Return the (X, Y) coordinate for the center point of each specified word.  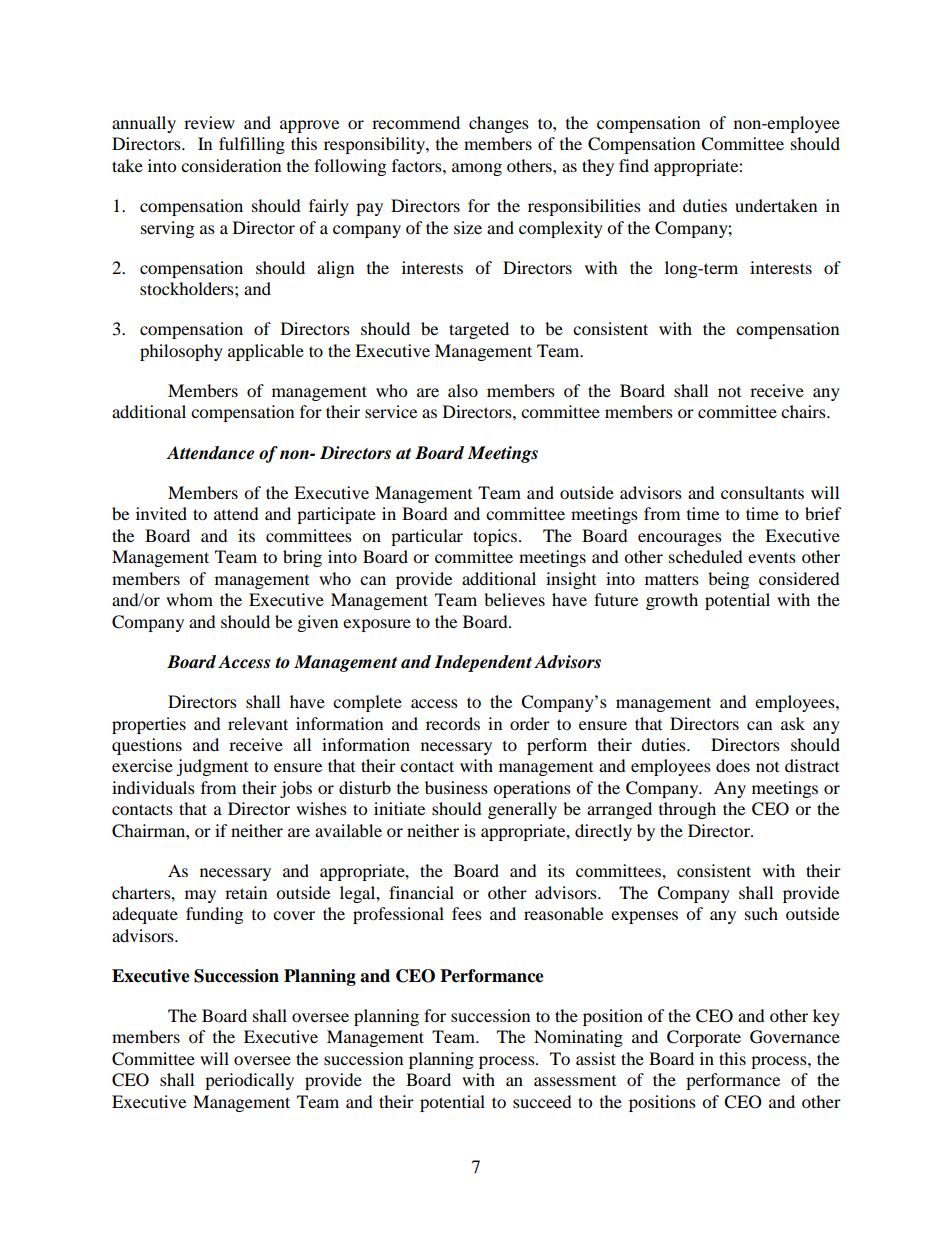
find (634, 165)
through (687, 810)
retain (246, 892)
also (463, 390)
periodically (249, 1081)
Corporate (704, 1038)
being (728, 580)
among (477, 169)
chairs (804, 411)
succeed (542, 1101)
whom (189, 599)
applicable (266, 352)
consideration (231, 165)
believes (514, 599)
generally (522, 810)
